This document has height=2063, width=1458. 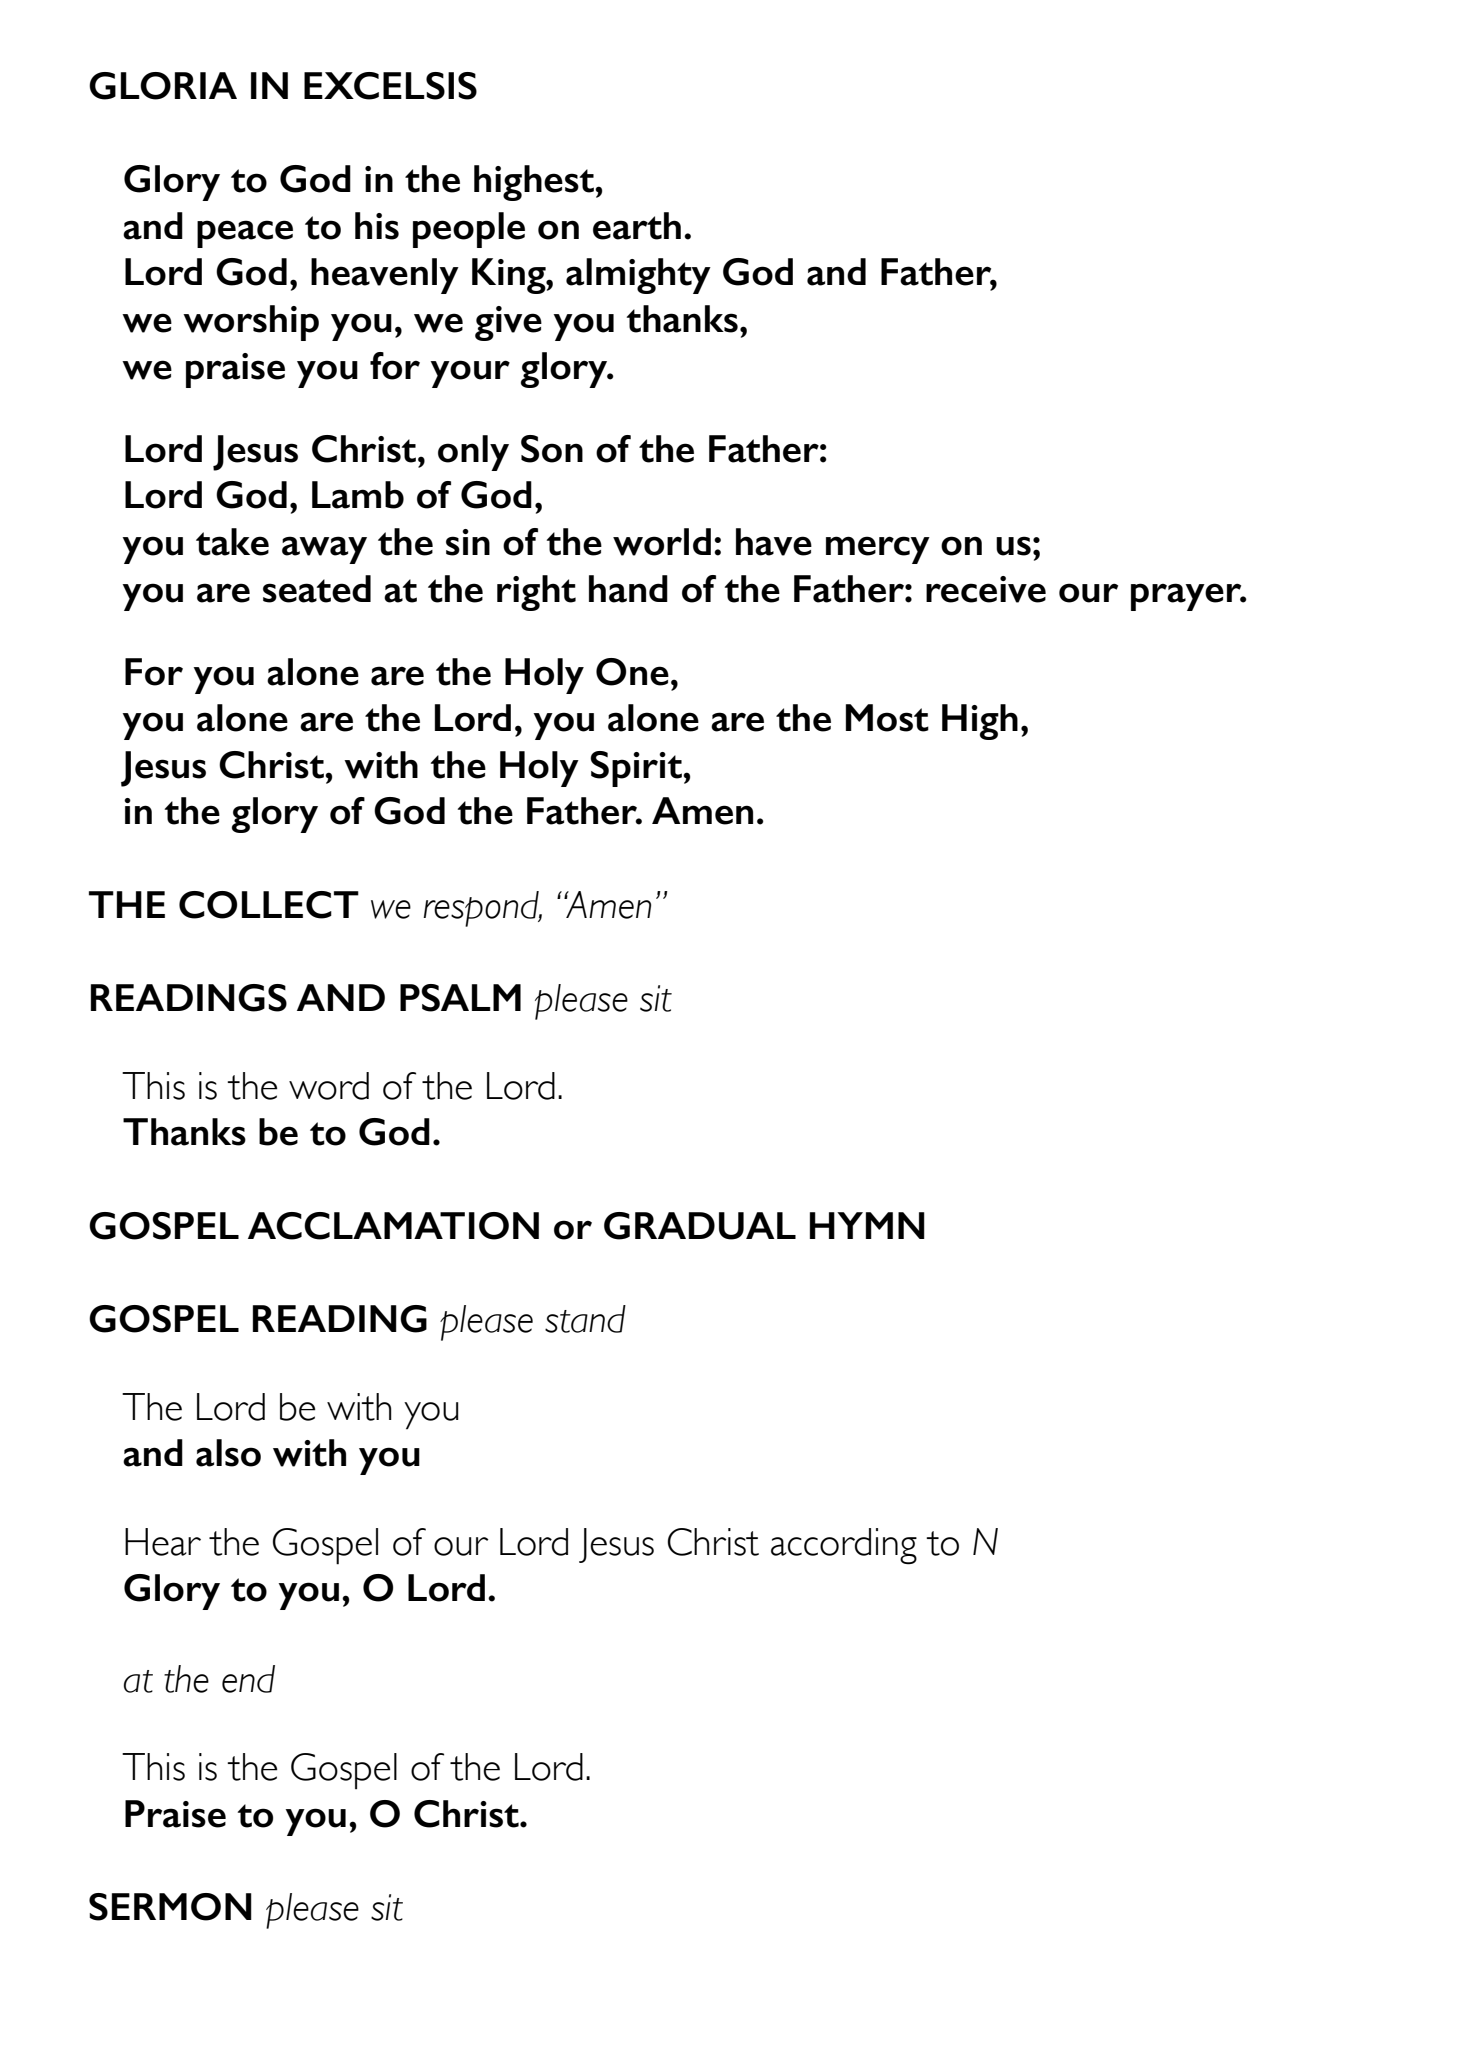 What do you see at coordinates (878, 550) in the document?
I see `mercy` at bounding box center [878, 550].
